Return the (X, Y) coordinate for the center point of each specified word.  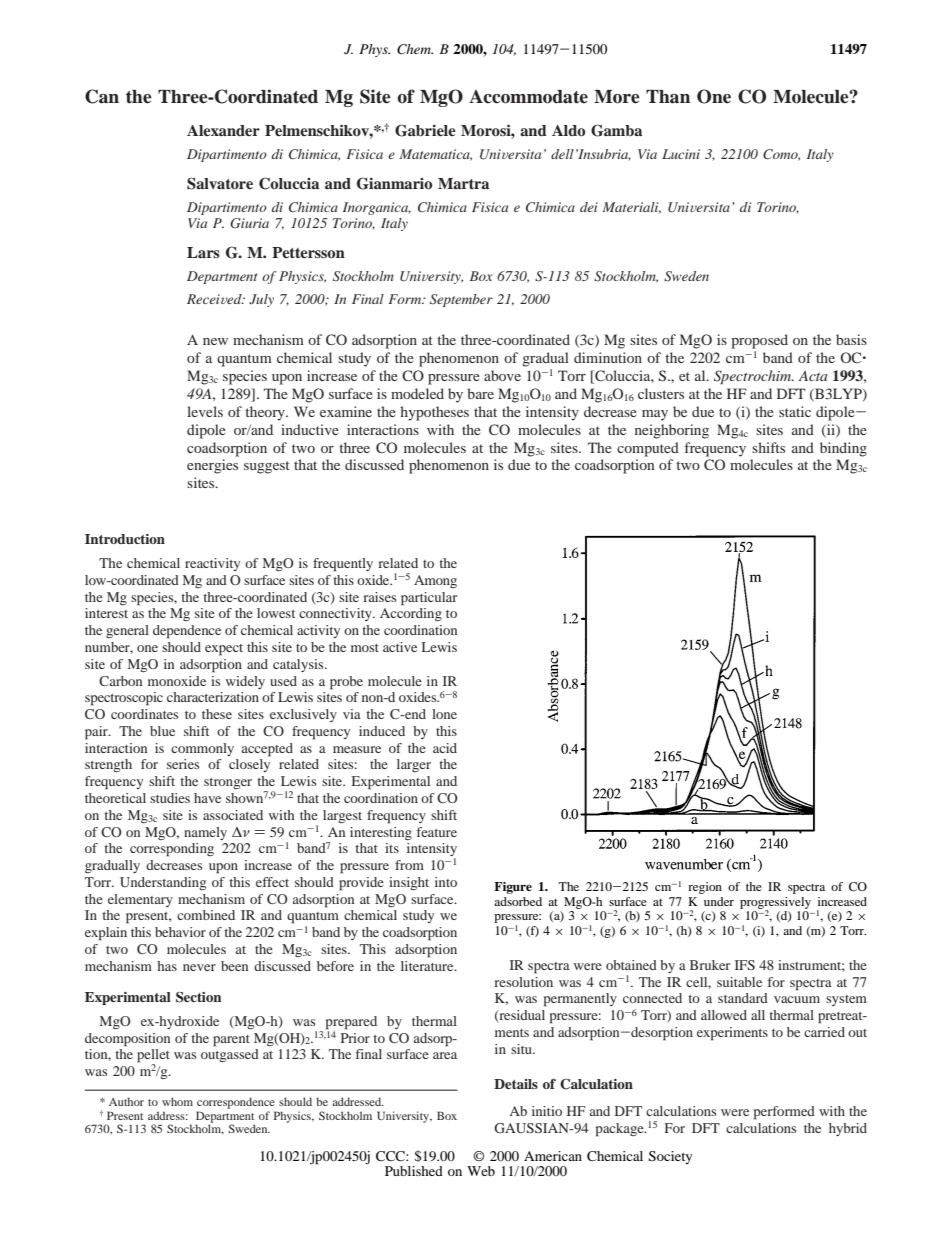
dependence (187, 632)
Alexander (223, 130)
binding (843, 449)
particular (429, 599)
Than (668, 97)
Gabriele (425, 130)
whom (177, 1101)
